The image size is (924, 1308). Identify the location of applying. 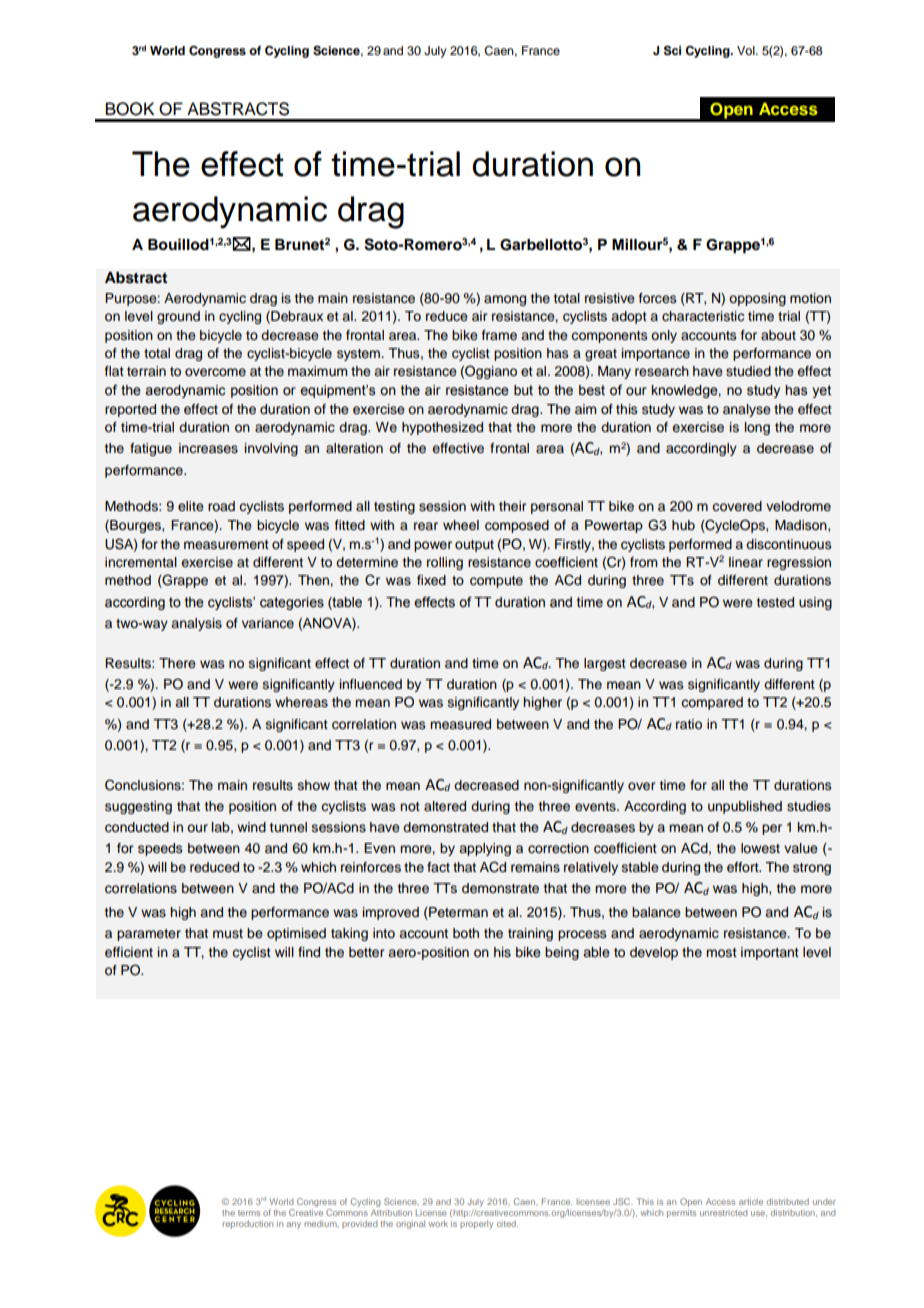
(485, 849).
